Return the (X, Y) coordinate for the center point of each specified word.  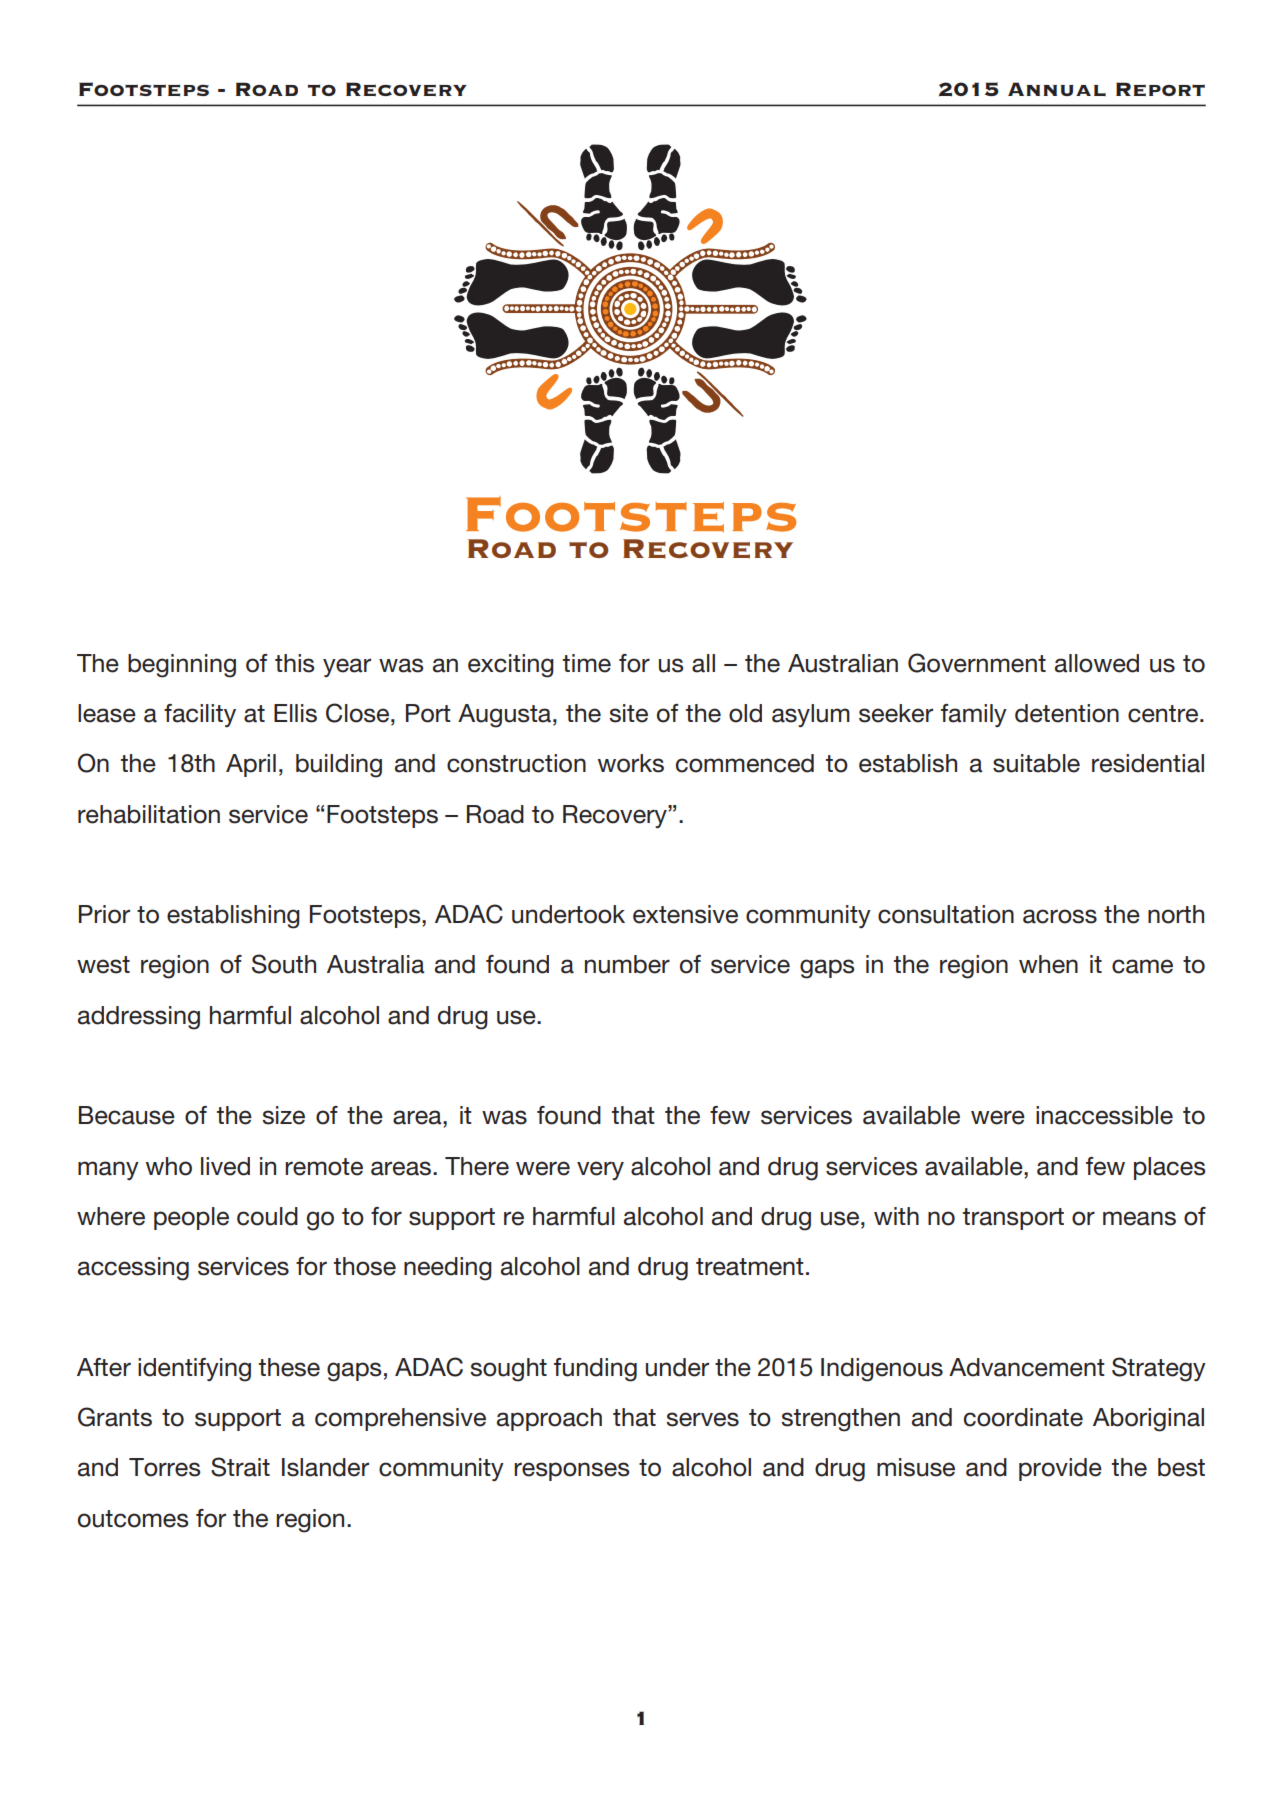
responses (571, 1471)
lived (225, 1166)
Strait (240, 1467)
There (477, 1166)
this (294, 663)
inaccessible (1104, 1115)
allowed (1097, 663)
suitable (1036, 763)
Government (977, 663)
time (587, 663)
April (251, 765)
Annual (1057, 89)
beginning (182, 666)
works (631, 763)
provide (1060, 1469)
